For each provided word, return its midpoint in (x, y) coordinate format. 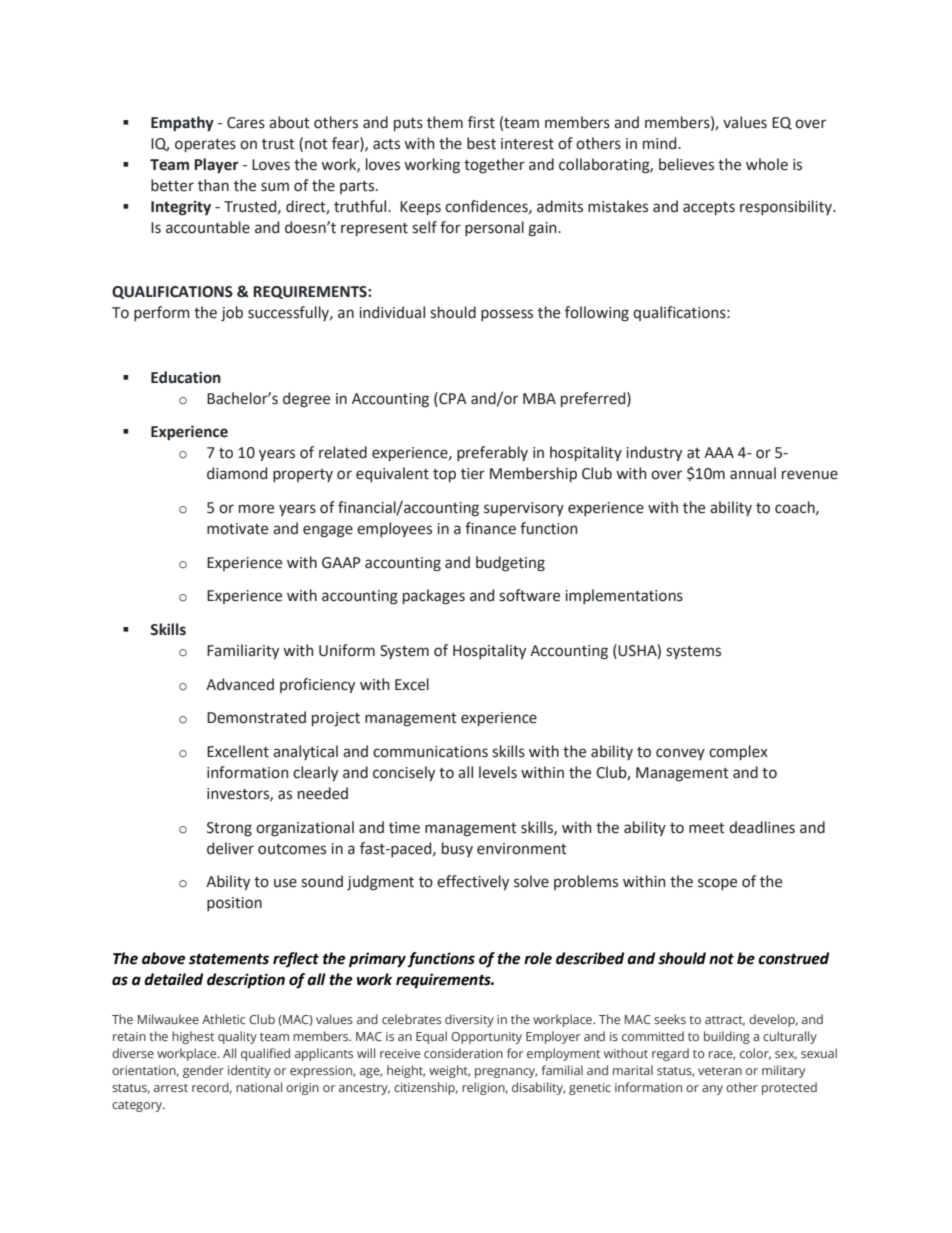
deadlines (762, 827)
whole (767, 164)
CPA (452, 398)
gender (203, 1071)
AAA (719, 452)
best (481, 143)
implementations (624, 596)
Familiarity (243, 651)
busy (457, 849)
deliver (230, 848)
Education (186, 377)
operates (205, 145)
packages (434, 597)
